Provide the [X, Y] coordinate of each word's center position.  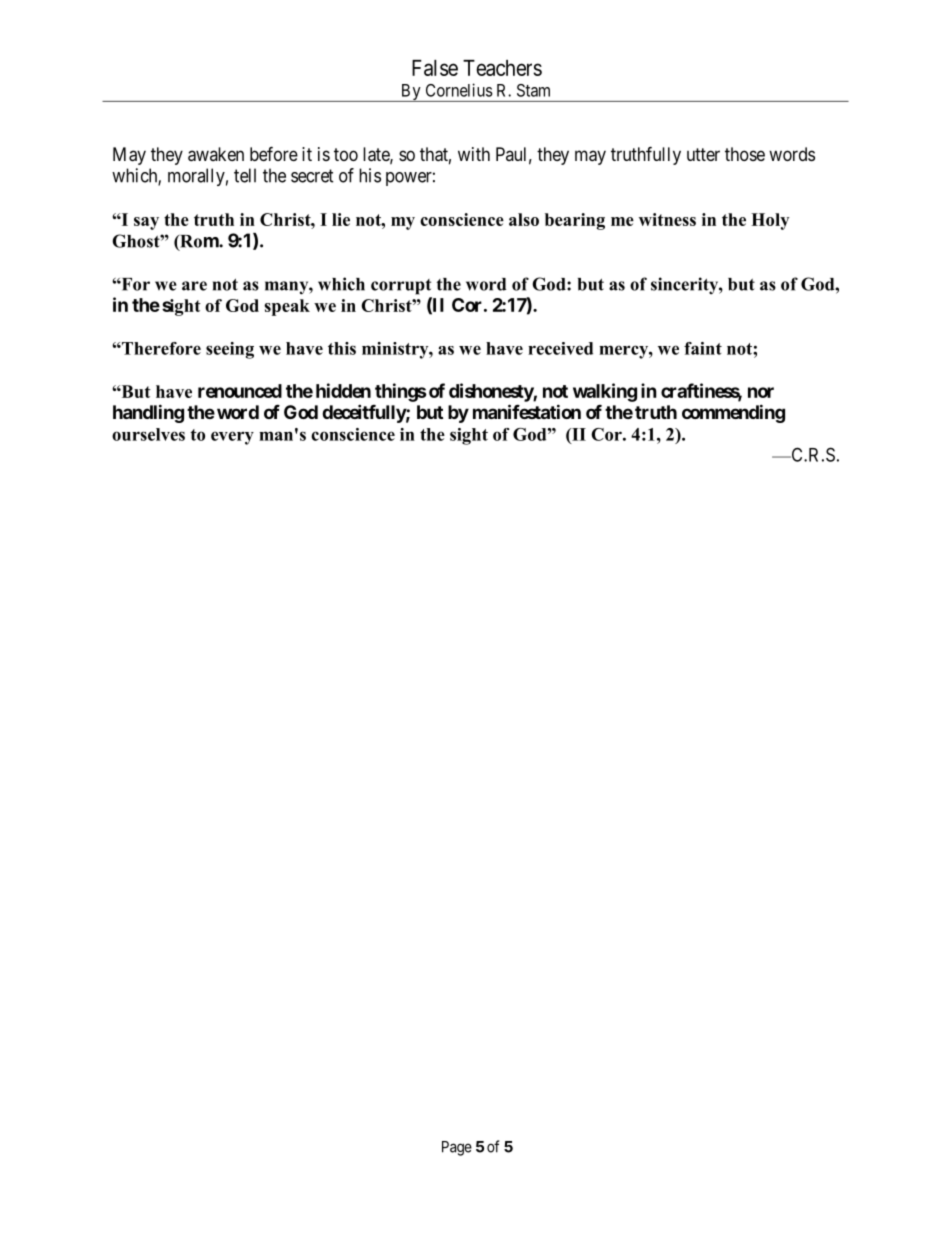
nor [761, 392]
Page [457, 1148]
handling [148, 413]
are [194, 286]
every [232, 438]
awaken [216, 154]
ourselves [148, 434]
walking [605, 392]
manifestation [527, 411]
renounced [240, 391]
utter [703, 154]
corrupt [401, 287]
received [560, 348]
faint [703, 348]
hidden [343, 390]
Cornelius [459, 90]
